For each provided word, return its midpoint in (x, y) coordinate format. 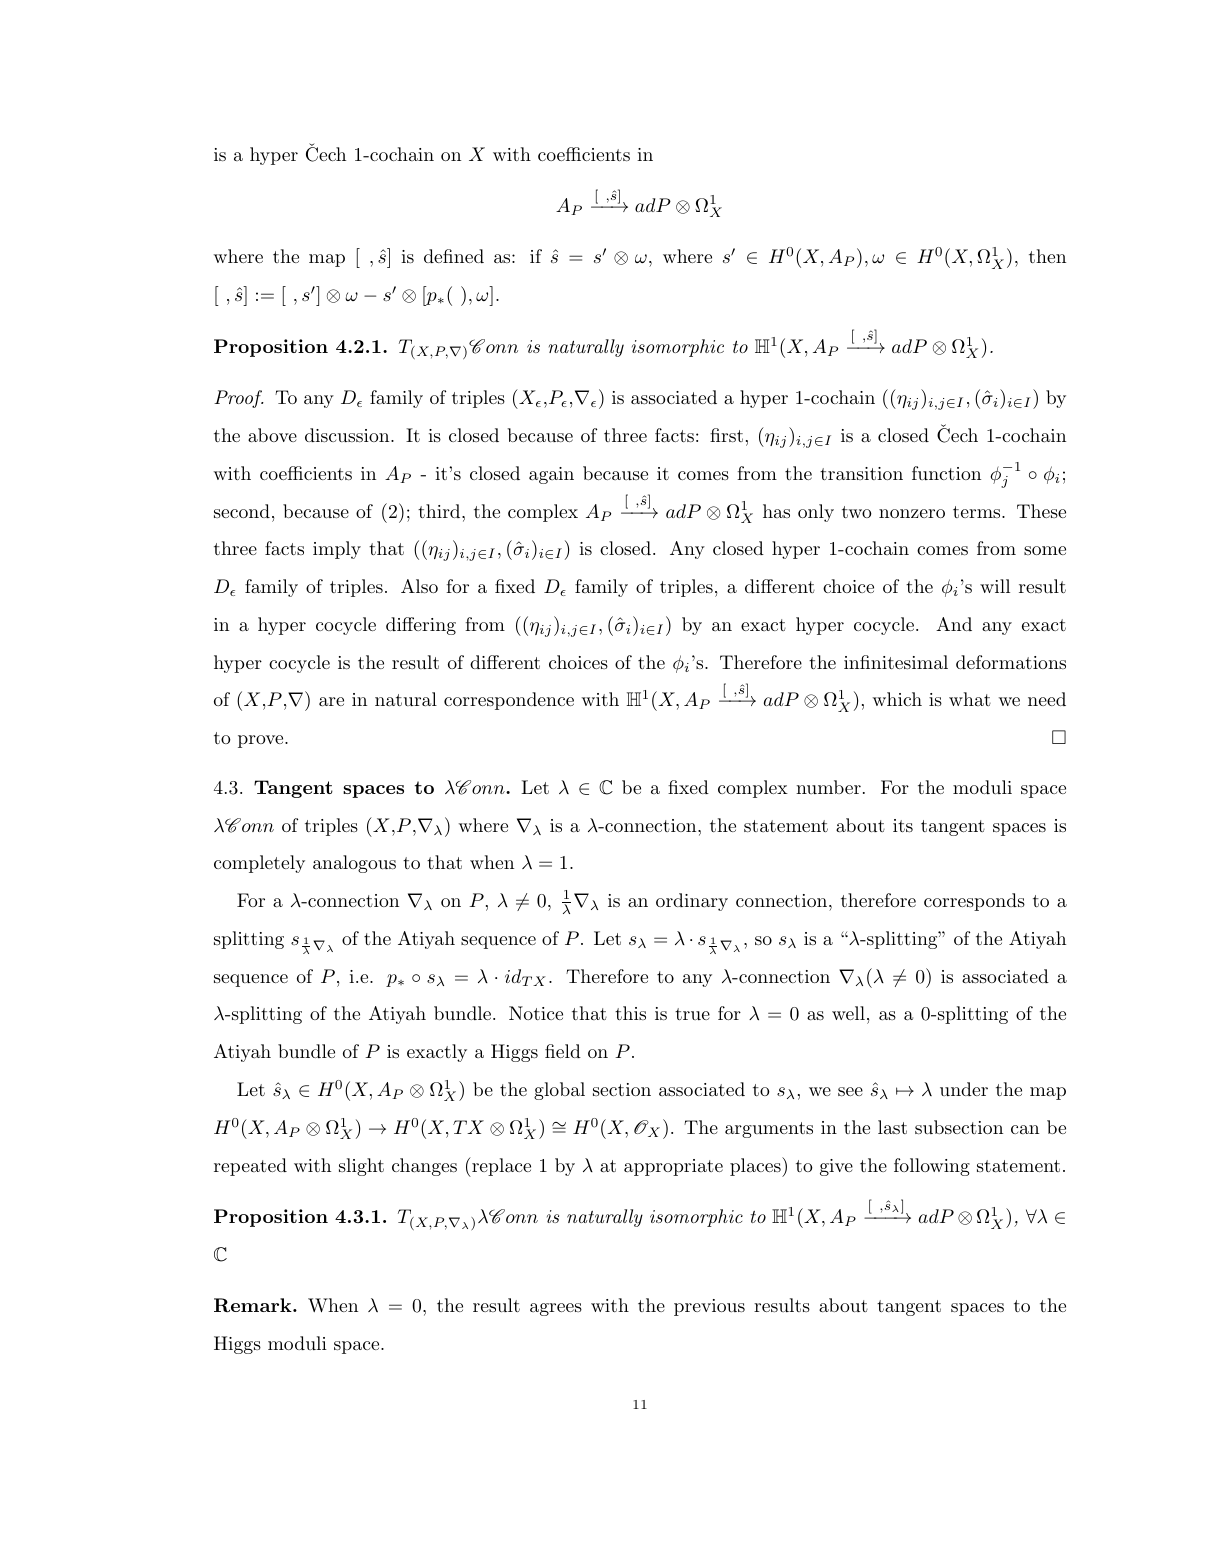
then (1047, 256)
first (726, 435)
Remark (254, 1305)
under (964, 1089)
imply (337, 550)
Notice (536, 1013)
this (630, 1013)
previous (709, 1307)
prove (262, 741)
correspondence (509, 701)
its (903, 825)
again (551, 475)
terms (978, 512)
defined (454, 256)
